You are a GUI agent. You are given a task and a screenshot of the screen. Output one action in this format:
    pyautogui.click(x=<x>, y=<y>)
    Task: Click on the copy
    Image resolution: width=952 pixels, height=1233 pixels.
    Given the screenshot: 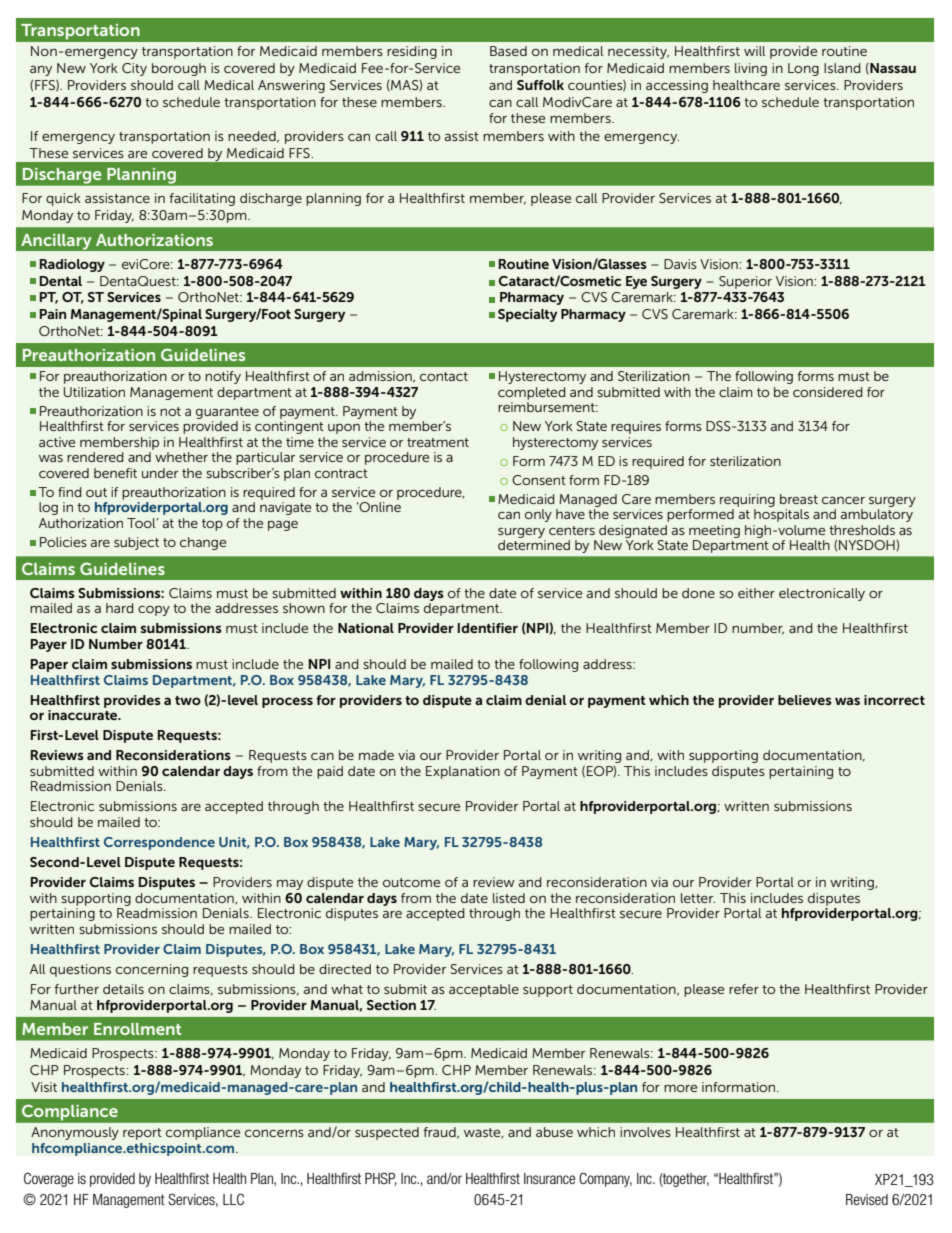 What is the action you would take?
    pyautogui.click(x=154, y=611)
